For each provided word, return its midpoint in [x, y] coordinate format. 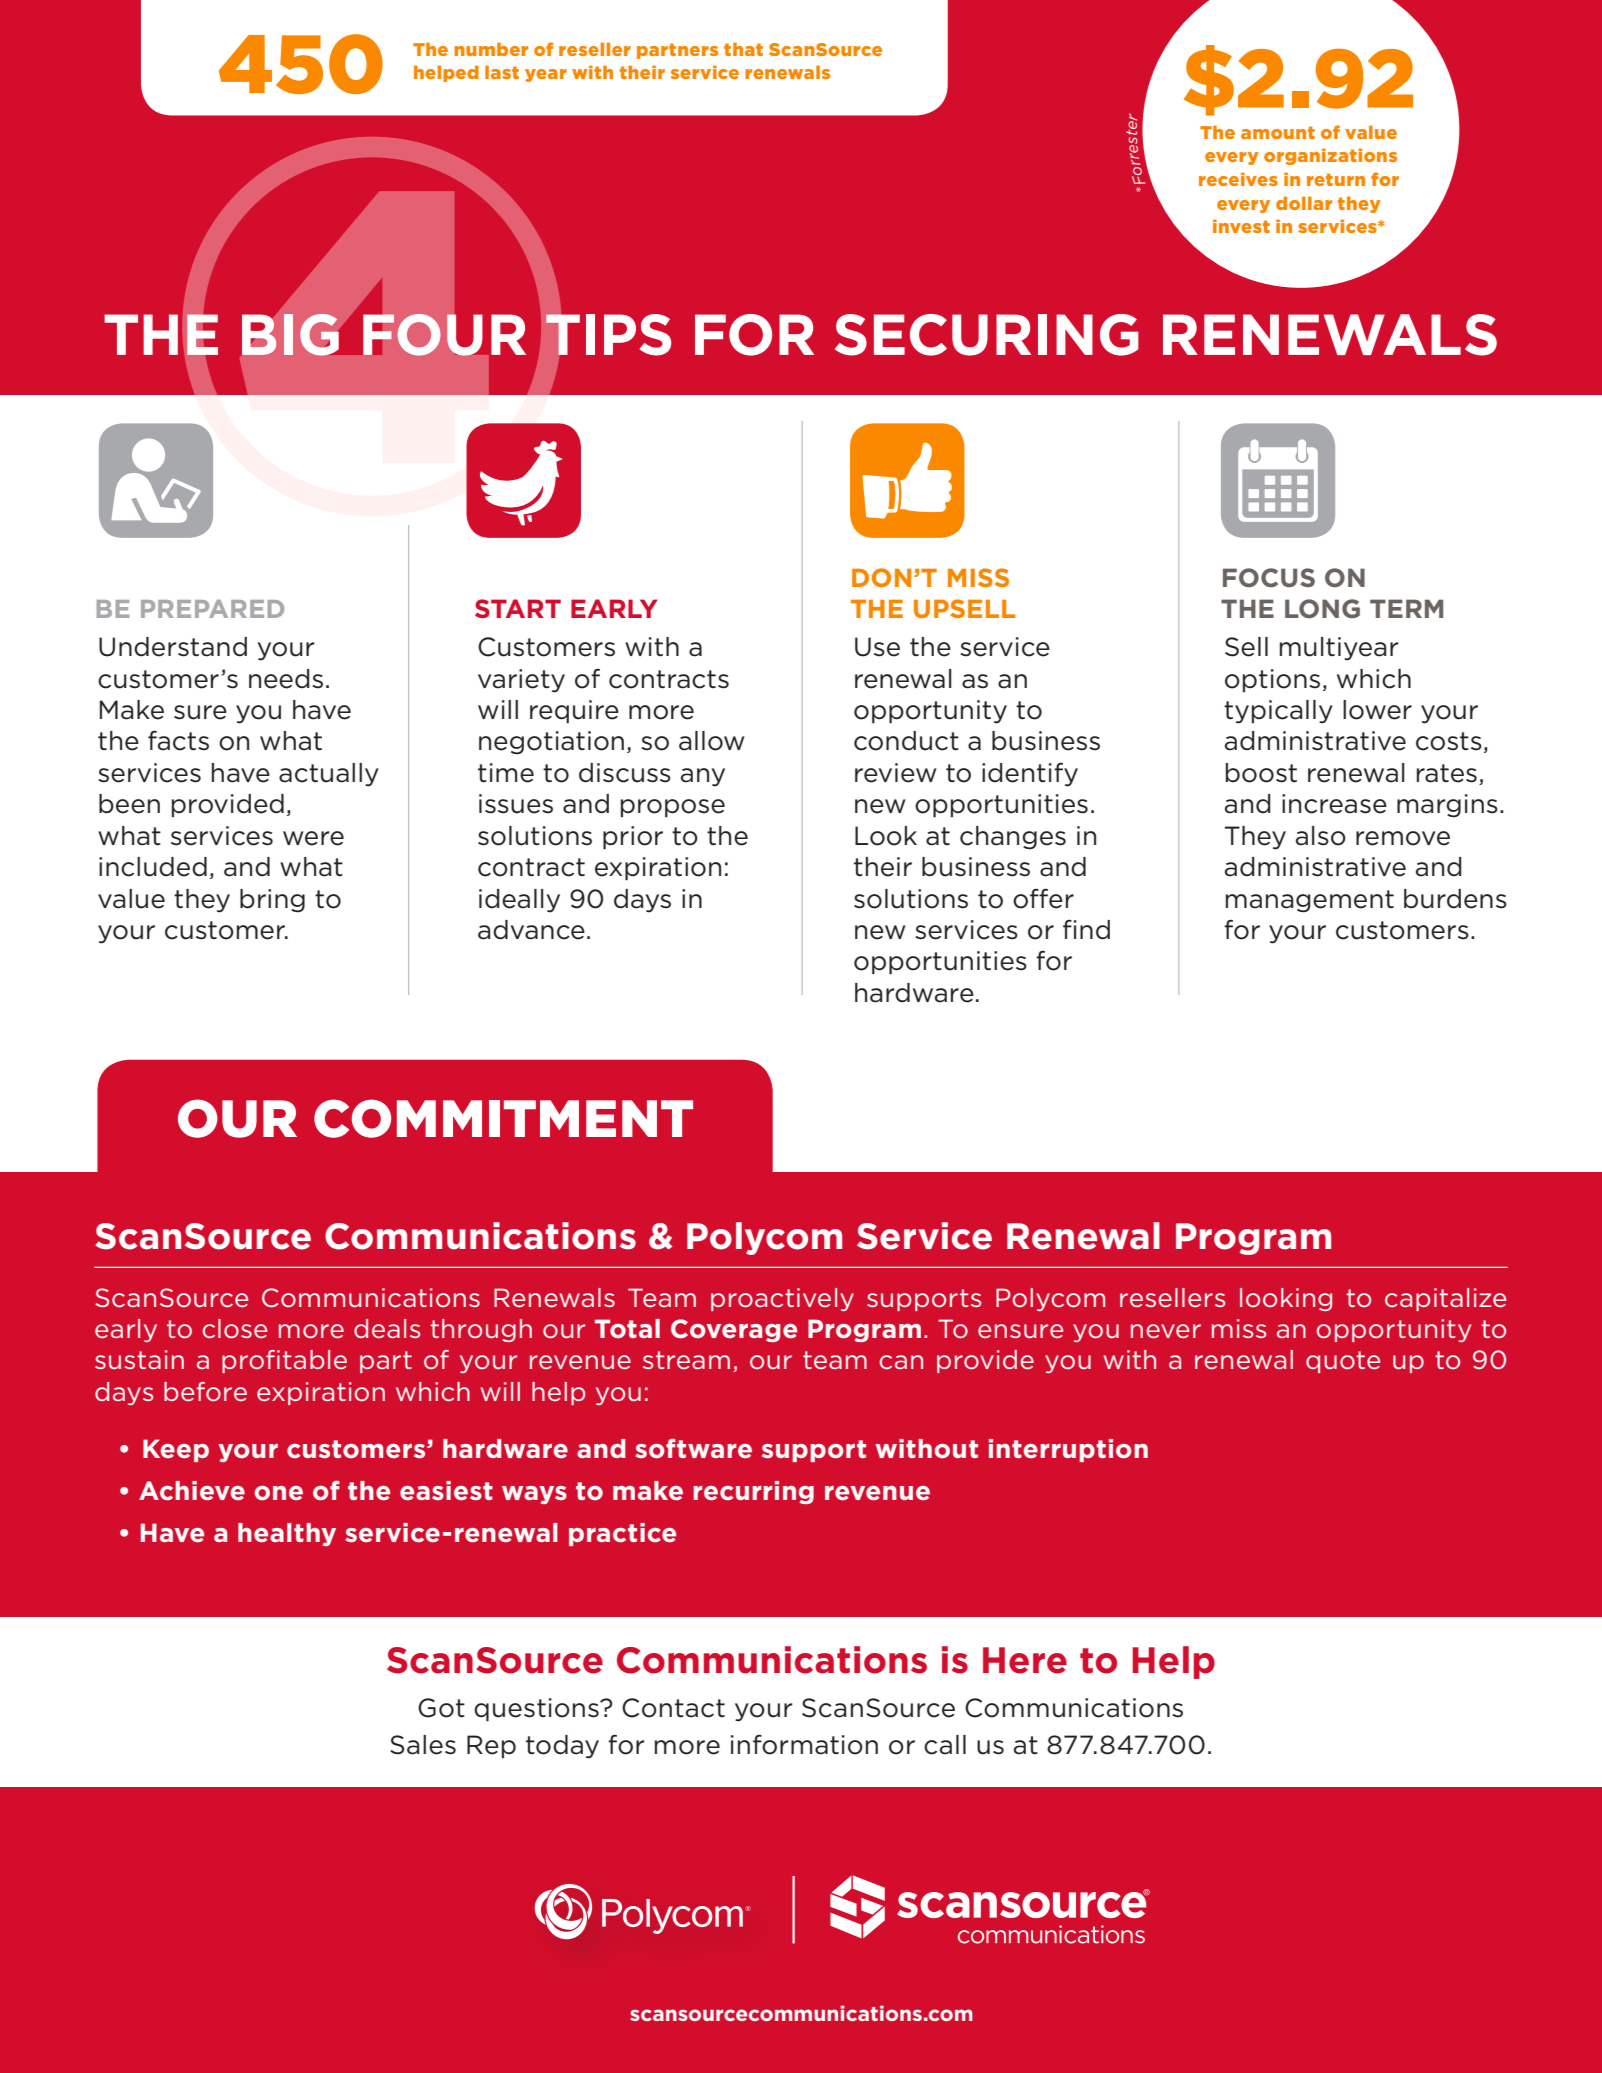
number [491, 49]
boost [1261, 773]
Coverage [734, 1330]
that [743, 49]
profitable [284, 1361]
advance [531, 930]
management [1310, 901]
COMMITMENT [503, 1118]
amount [1278, 132]
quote [1343, 1362]
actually [329, 775]
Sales [423, 1745]
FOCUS [1269, 578]
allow [712, 741]
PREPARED [212, 609]
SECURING [987, 335]
